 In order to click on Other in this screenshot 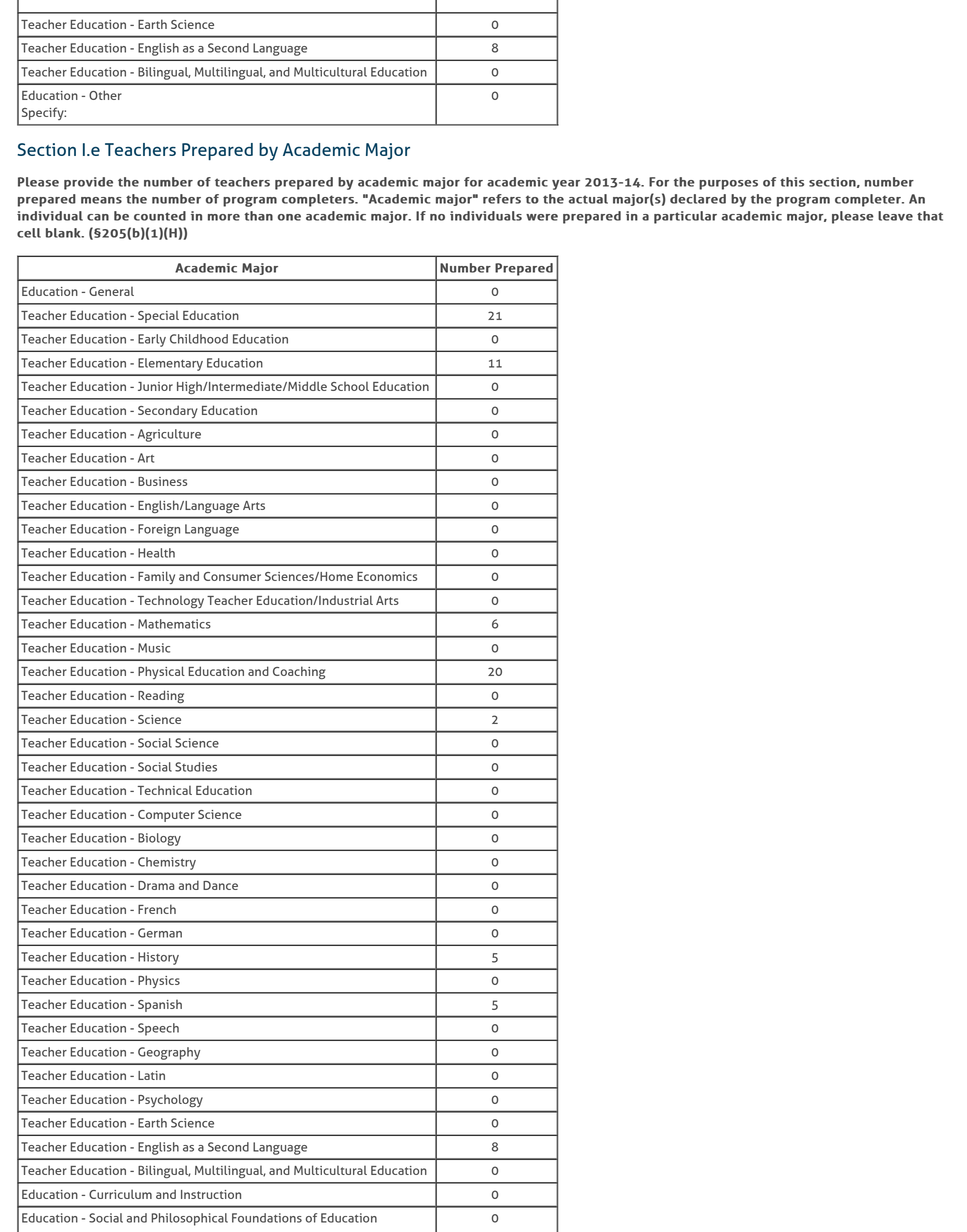, I will do `click(105, 95)`.
